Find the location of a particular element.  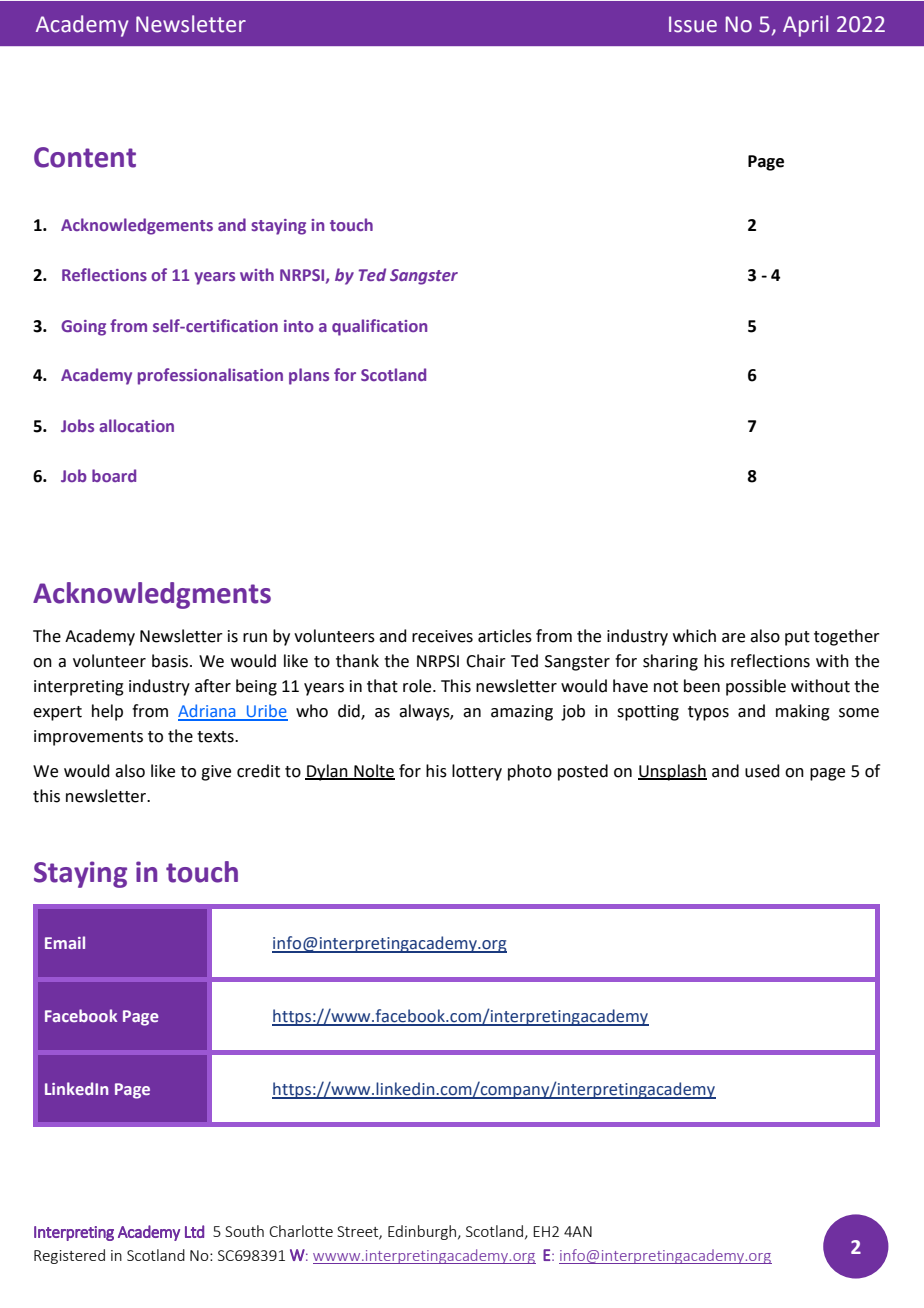

board is located at coordinates (114, 475).
